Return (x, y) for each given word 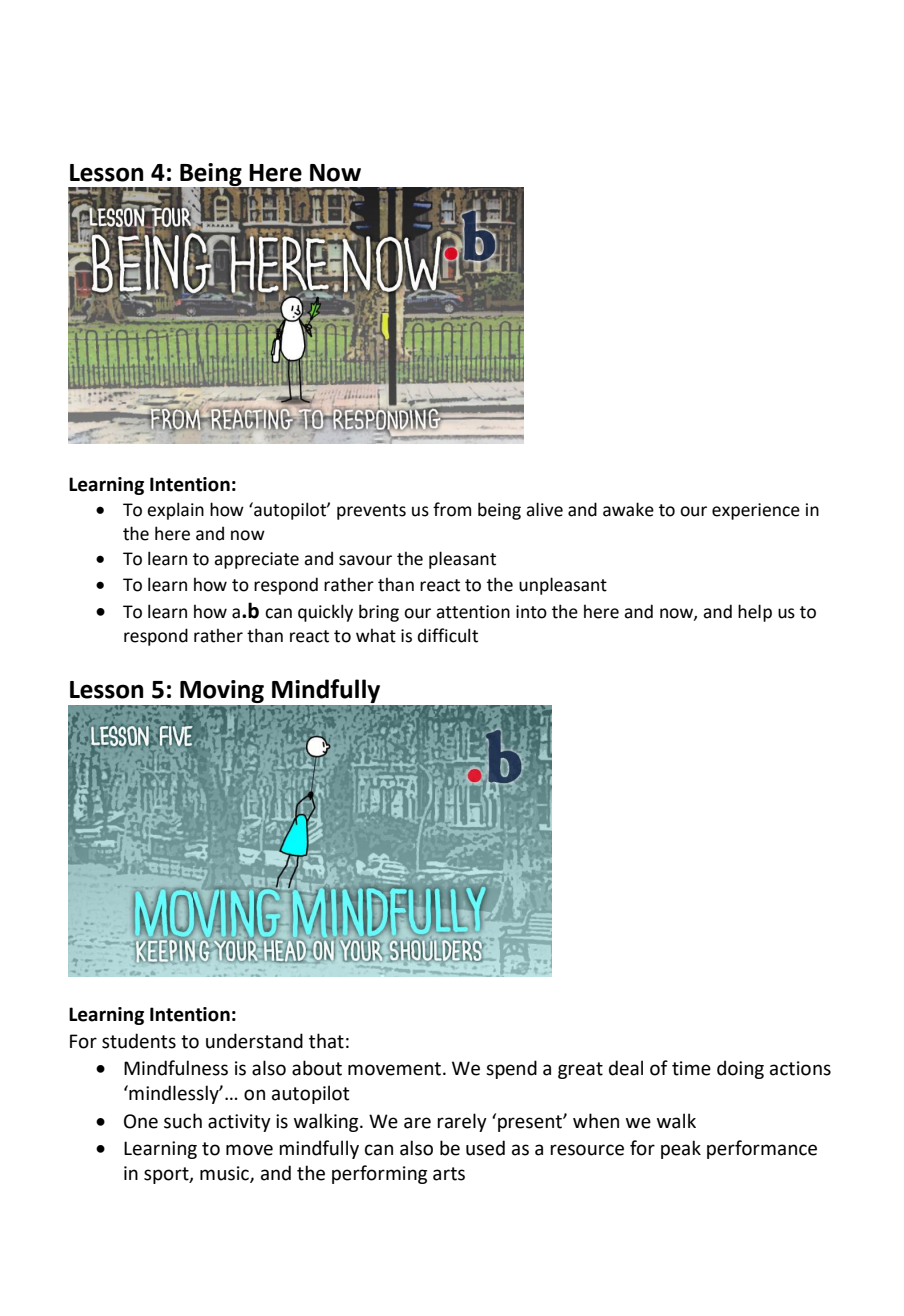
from (452, 509)
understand (254, 1041)
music (225, 1174)
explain (175, 511)
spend (511, 1069)
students (139, 1041)
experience (756, 511)
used (485, 1148)
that (326, 1041)
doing (740, 1069)
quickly (325, 613)
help (755, 613)
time (691, 1068)
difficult (448, 635)
